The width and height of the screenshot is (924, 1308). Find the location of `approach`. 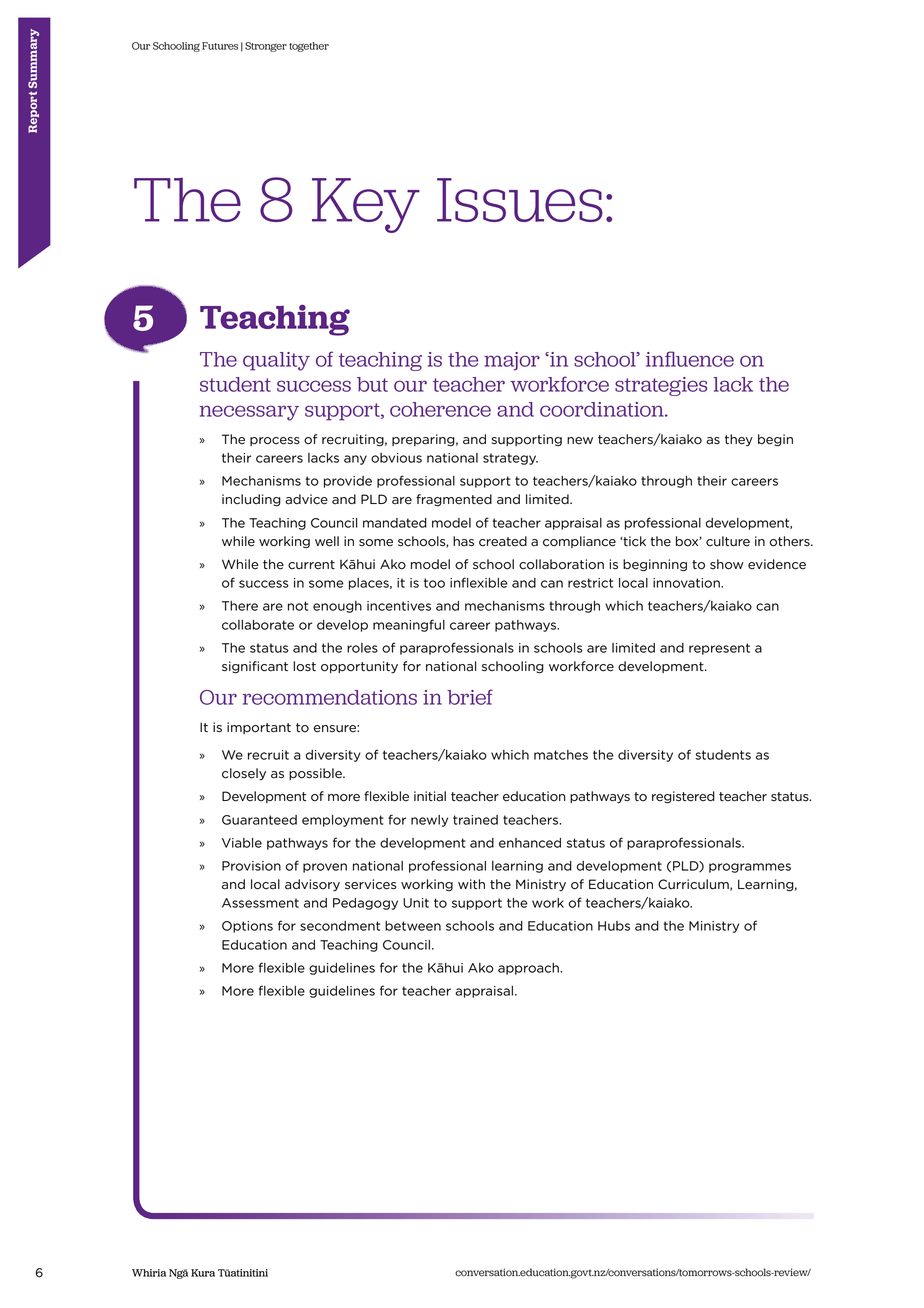

approach is located at coordinates (529, 969).
